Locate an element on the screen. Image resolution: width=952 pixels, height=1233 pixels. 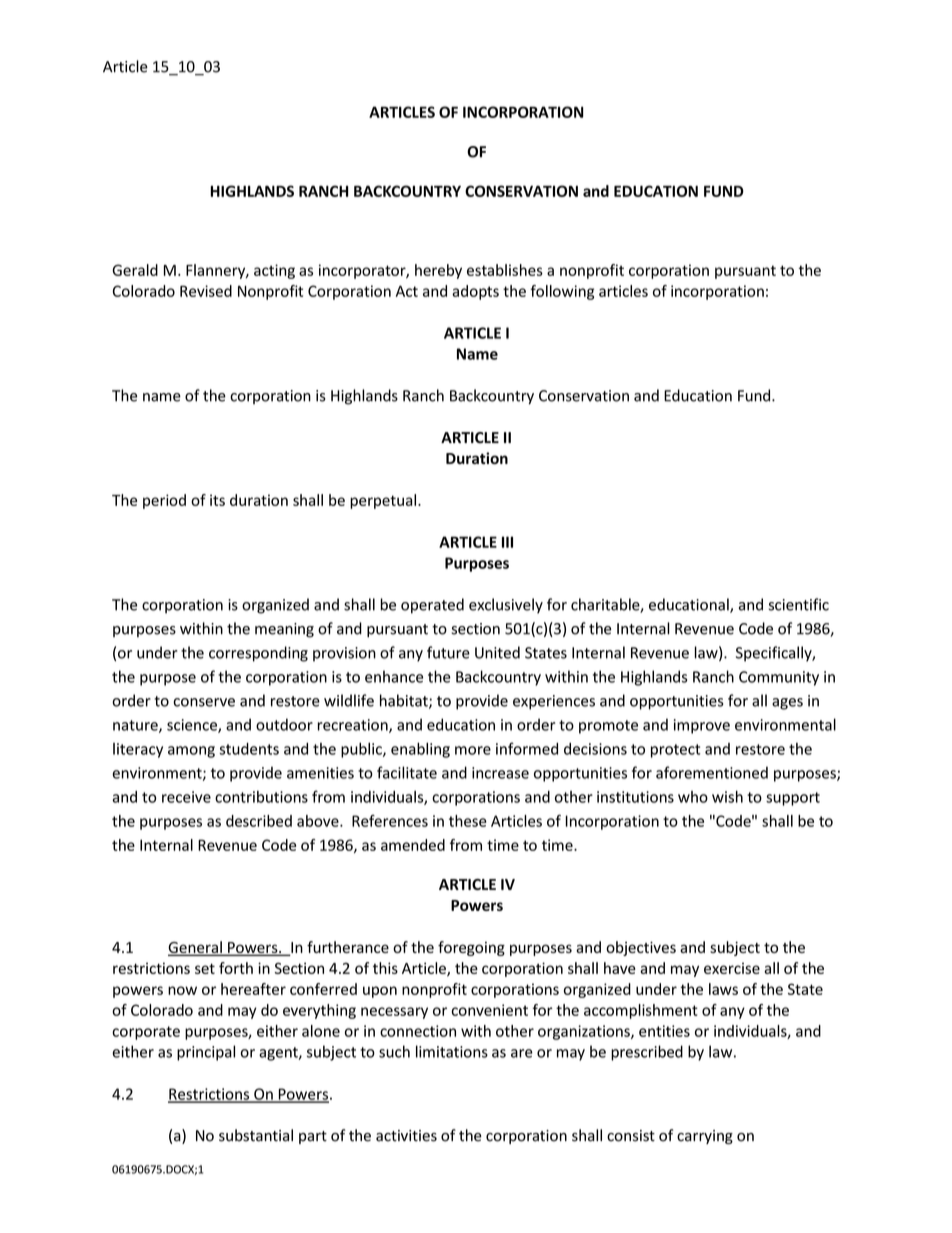
adopts is located at coordinates (475, 292).
